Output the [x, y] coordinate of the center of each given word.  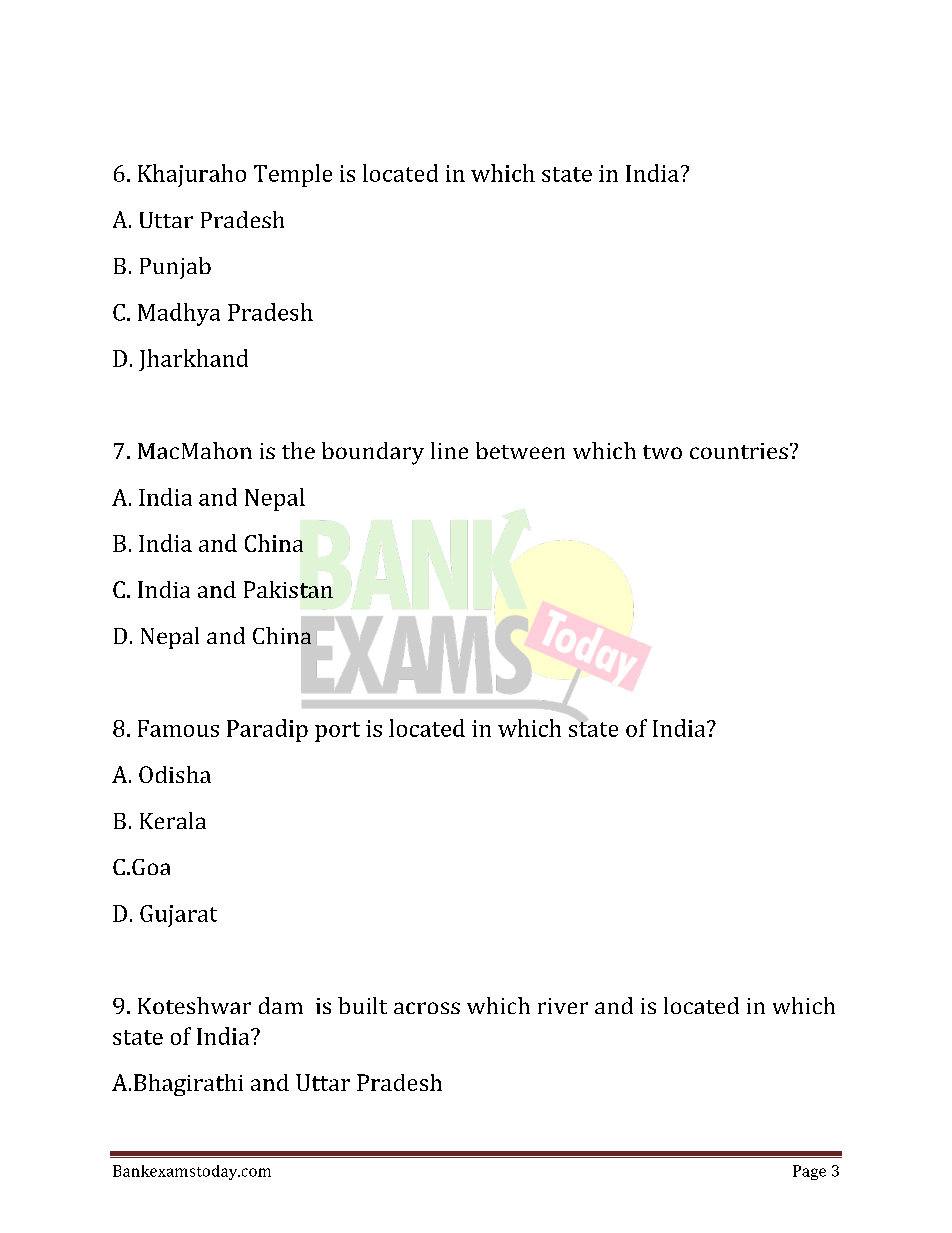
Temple [293, 175]
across [427, 1008]
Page [809, 1172]
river [563, 1006]
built [362, 1005]
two [662, 452]
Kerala [173, 820]
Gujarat [178, 916]
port [337, 732]
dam [281, 1005]
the [298, 450]
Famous [178, 728]
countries [739, 451]
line [449, 450]
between [520, 450]
